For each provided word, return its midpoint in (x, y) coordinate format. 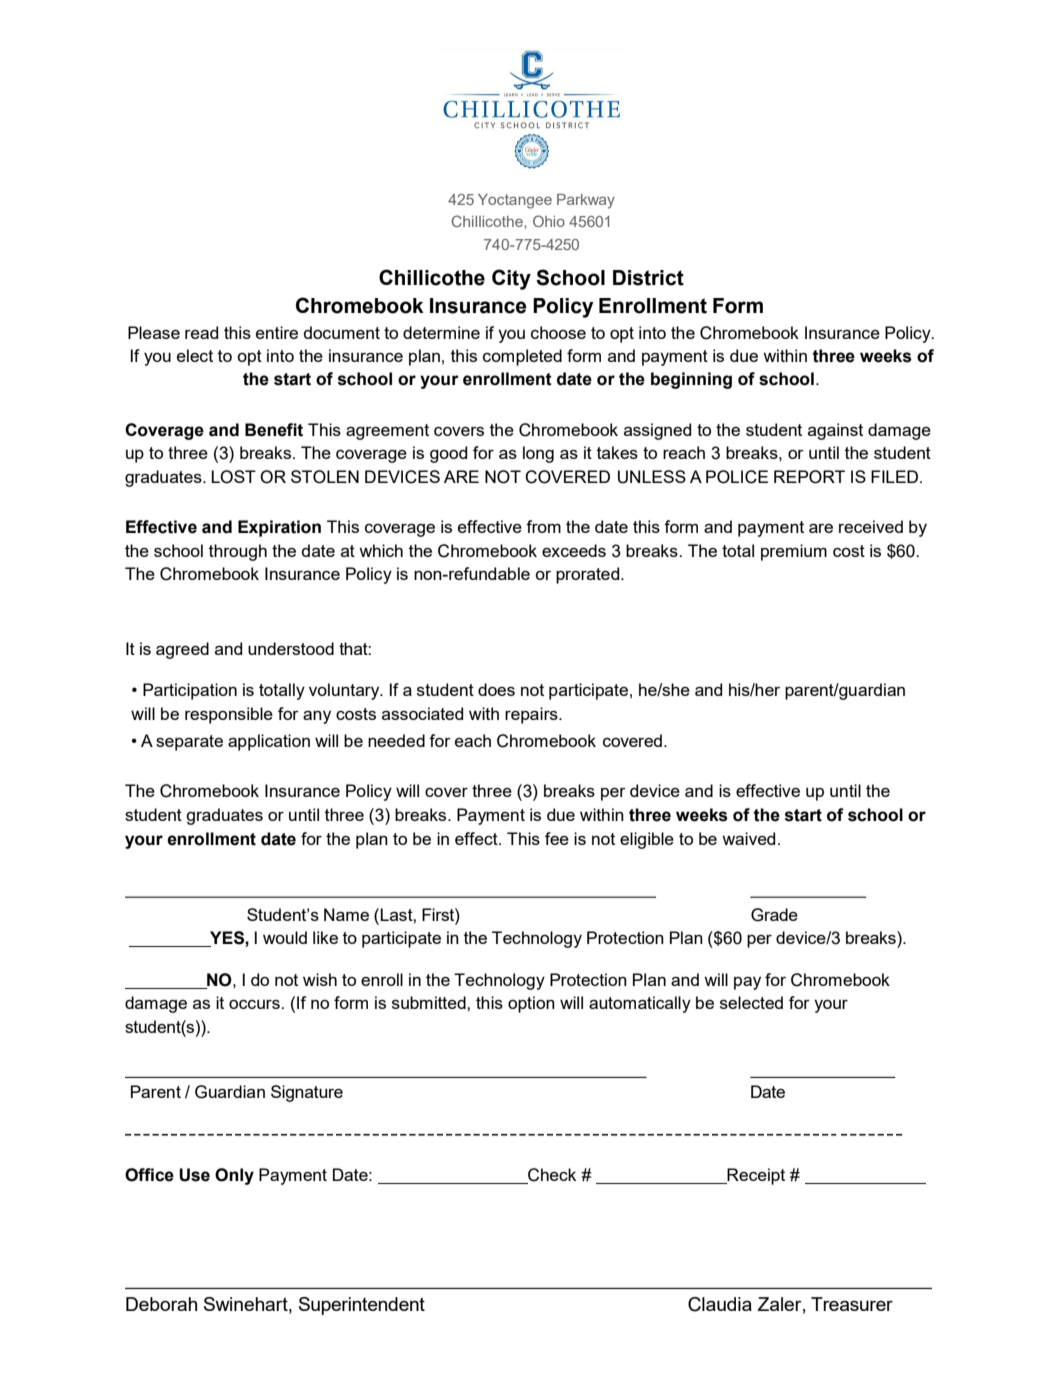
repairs (532, 715)
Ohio (549, 221)
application (269, 742)
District (648, 278)
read (201, 332)
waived (748, 838)
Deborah (161, 1304)
